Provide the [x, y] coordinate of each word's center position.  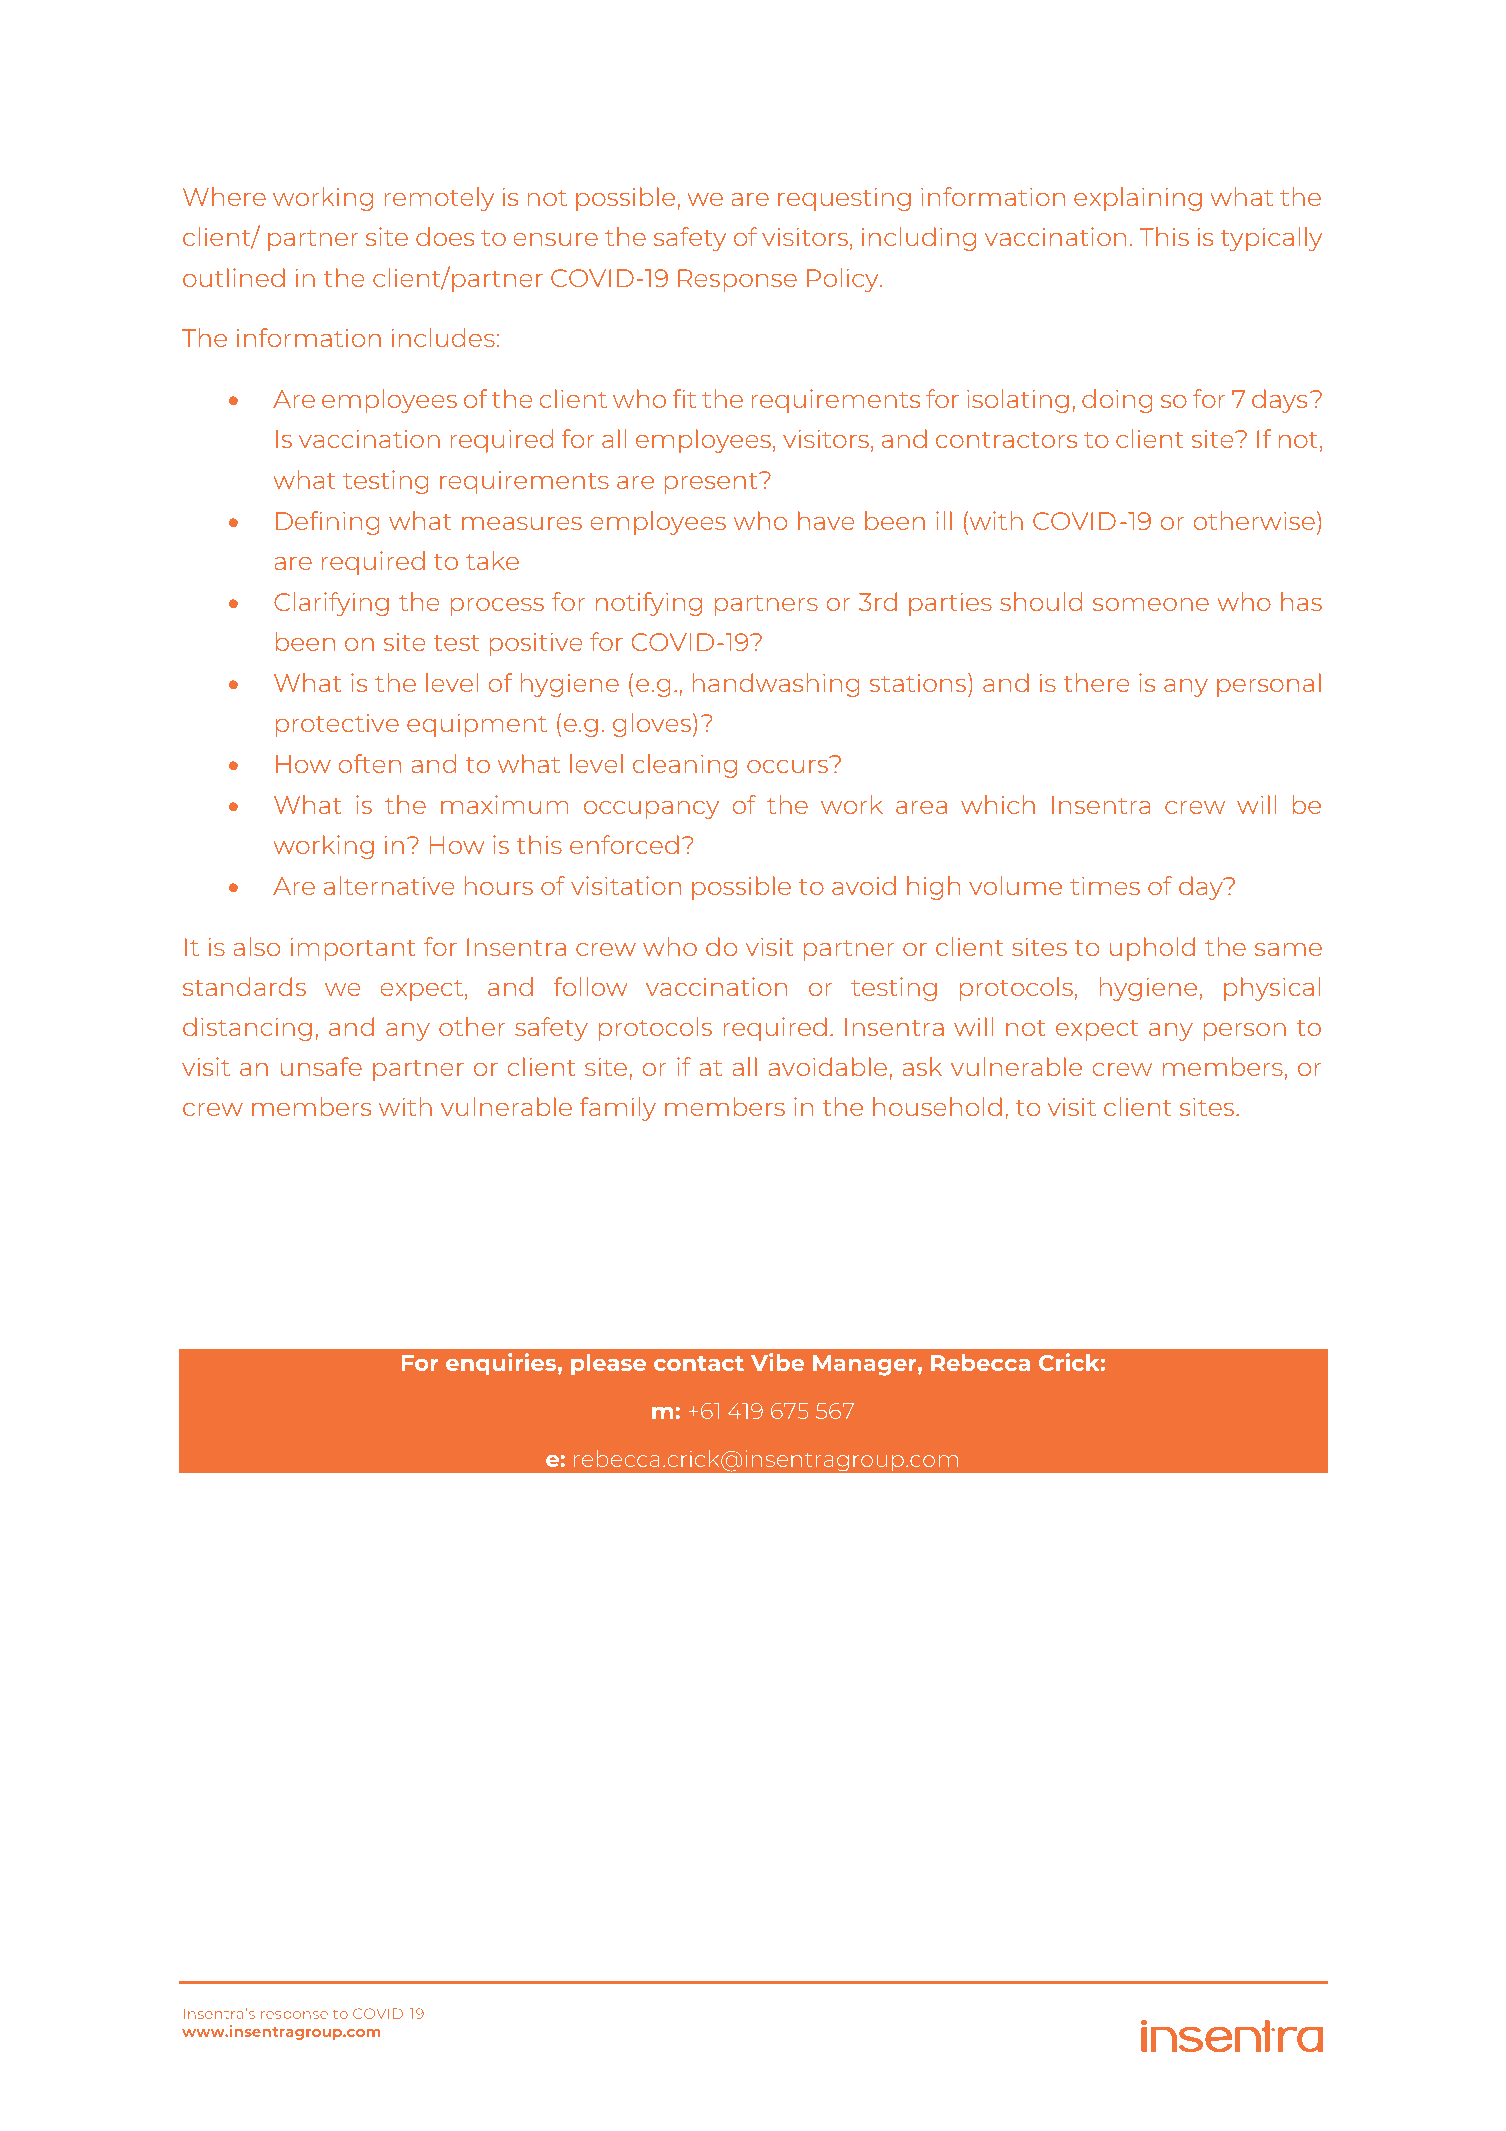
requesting [844, 199]
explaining [1138, 199]
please [608, 1365]
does [445, 236]
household [937, 1106]
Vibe [777, 1362]
